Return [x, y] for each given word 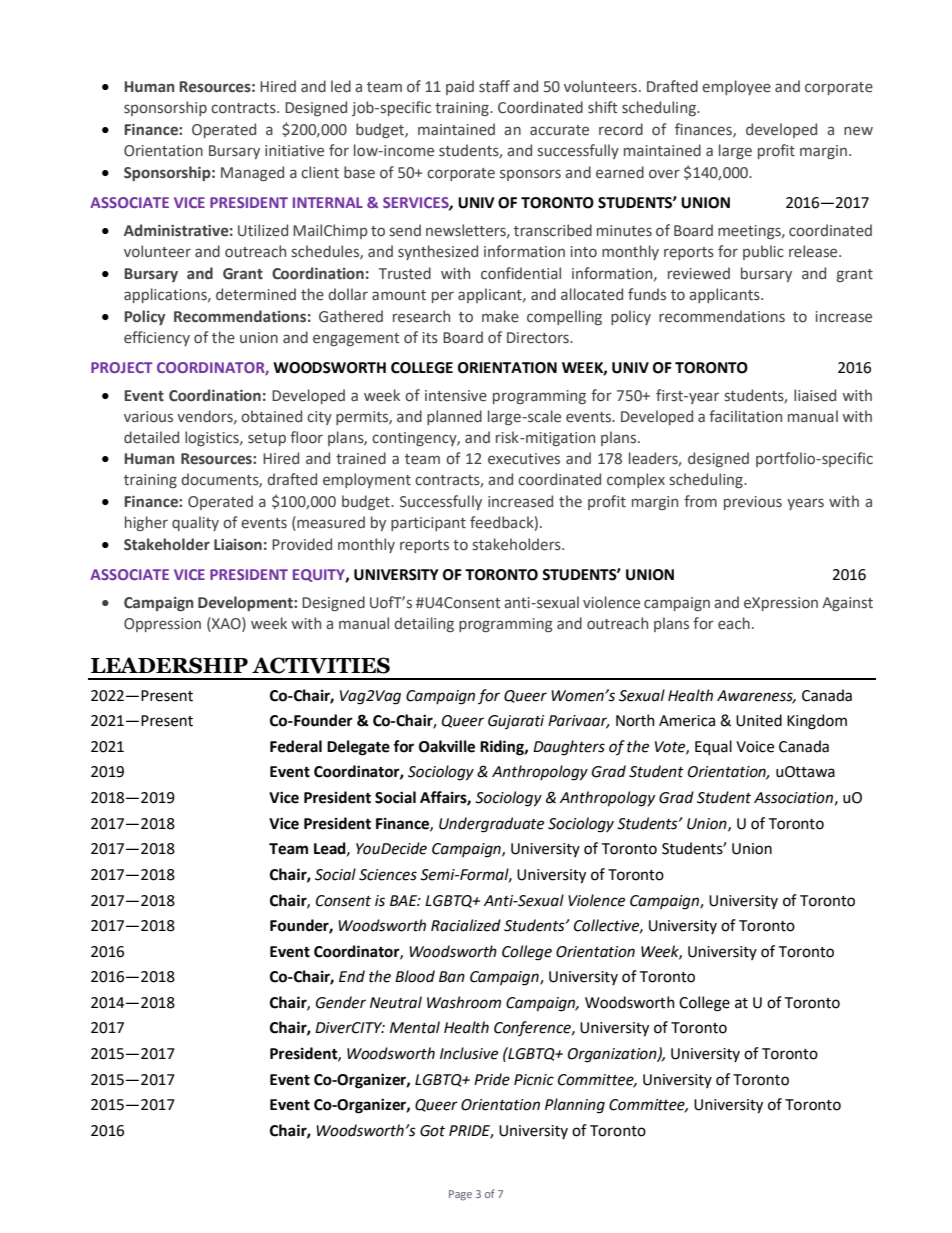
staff [494, 86]
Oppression [162, 625]
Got [432, 1131]
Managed [252, 173]
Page [460, 1195]
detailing [424, 624]
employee [736, 87]
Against [847, 604]
